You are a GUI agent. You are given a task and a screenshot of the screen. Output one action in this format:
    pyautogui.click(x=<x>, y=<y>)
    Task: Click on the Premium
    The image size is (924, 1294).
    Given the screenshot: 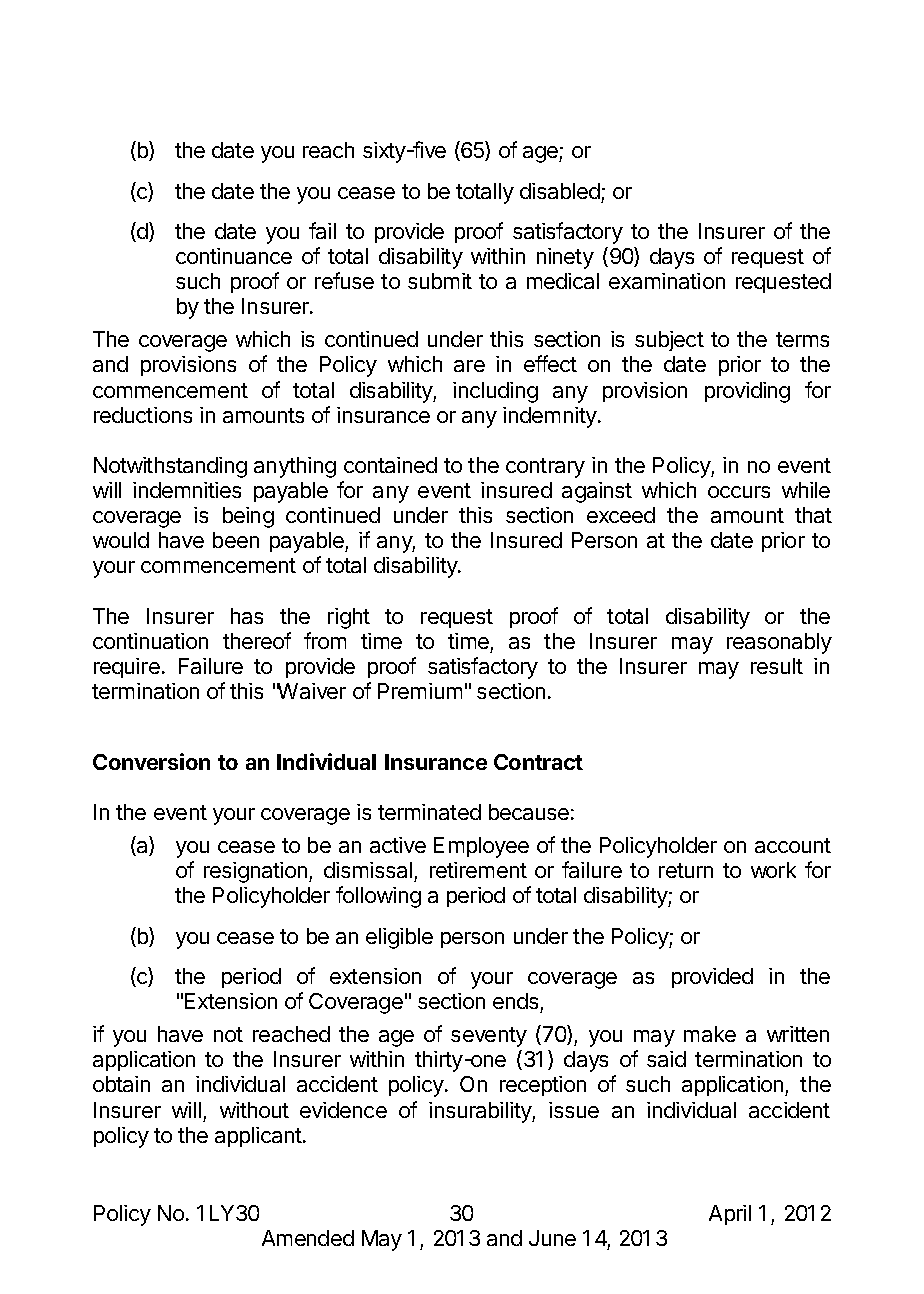 What is the action you would take?
    pyautogui.click(x=420, y=691)
